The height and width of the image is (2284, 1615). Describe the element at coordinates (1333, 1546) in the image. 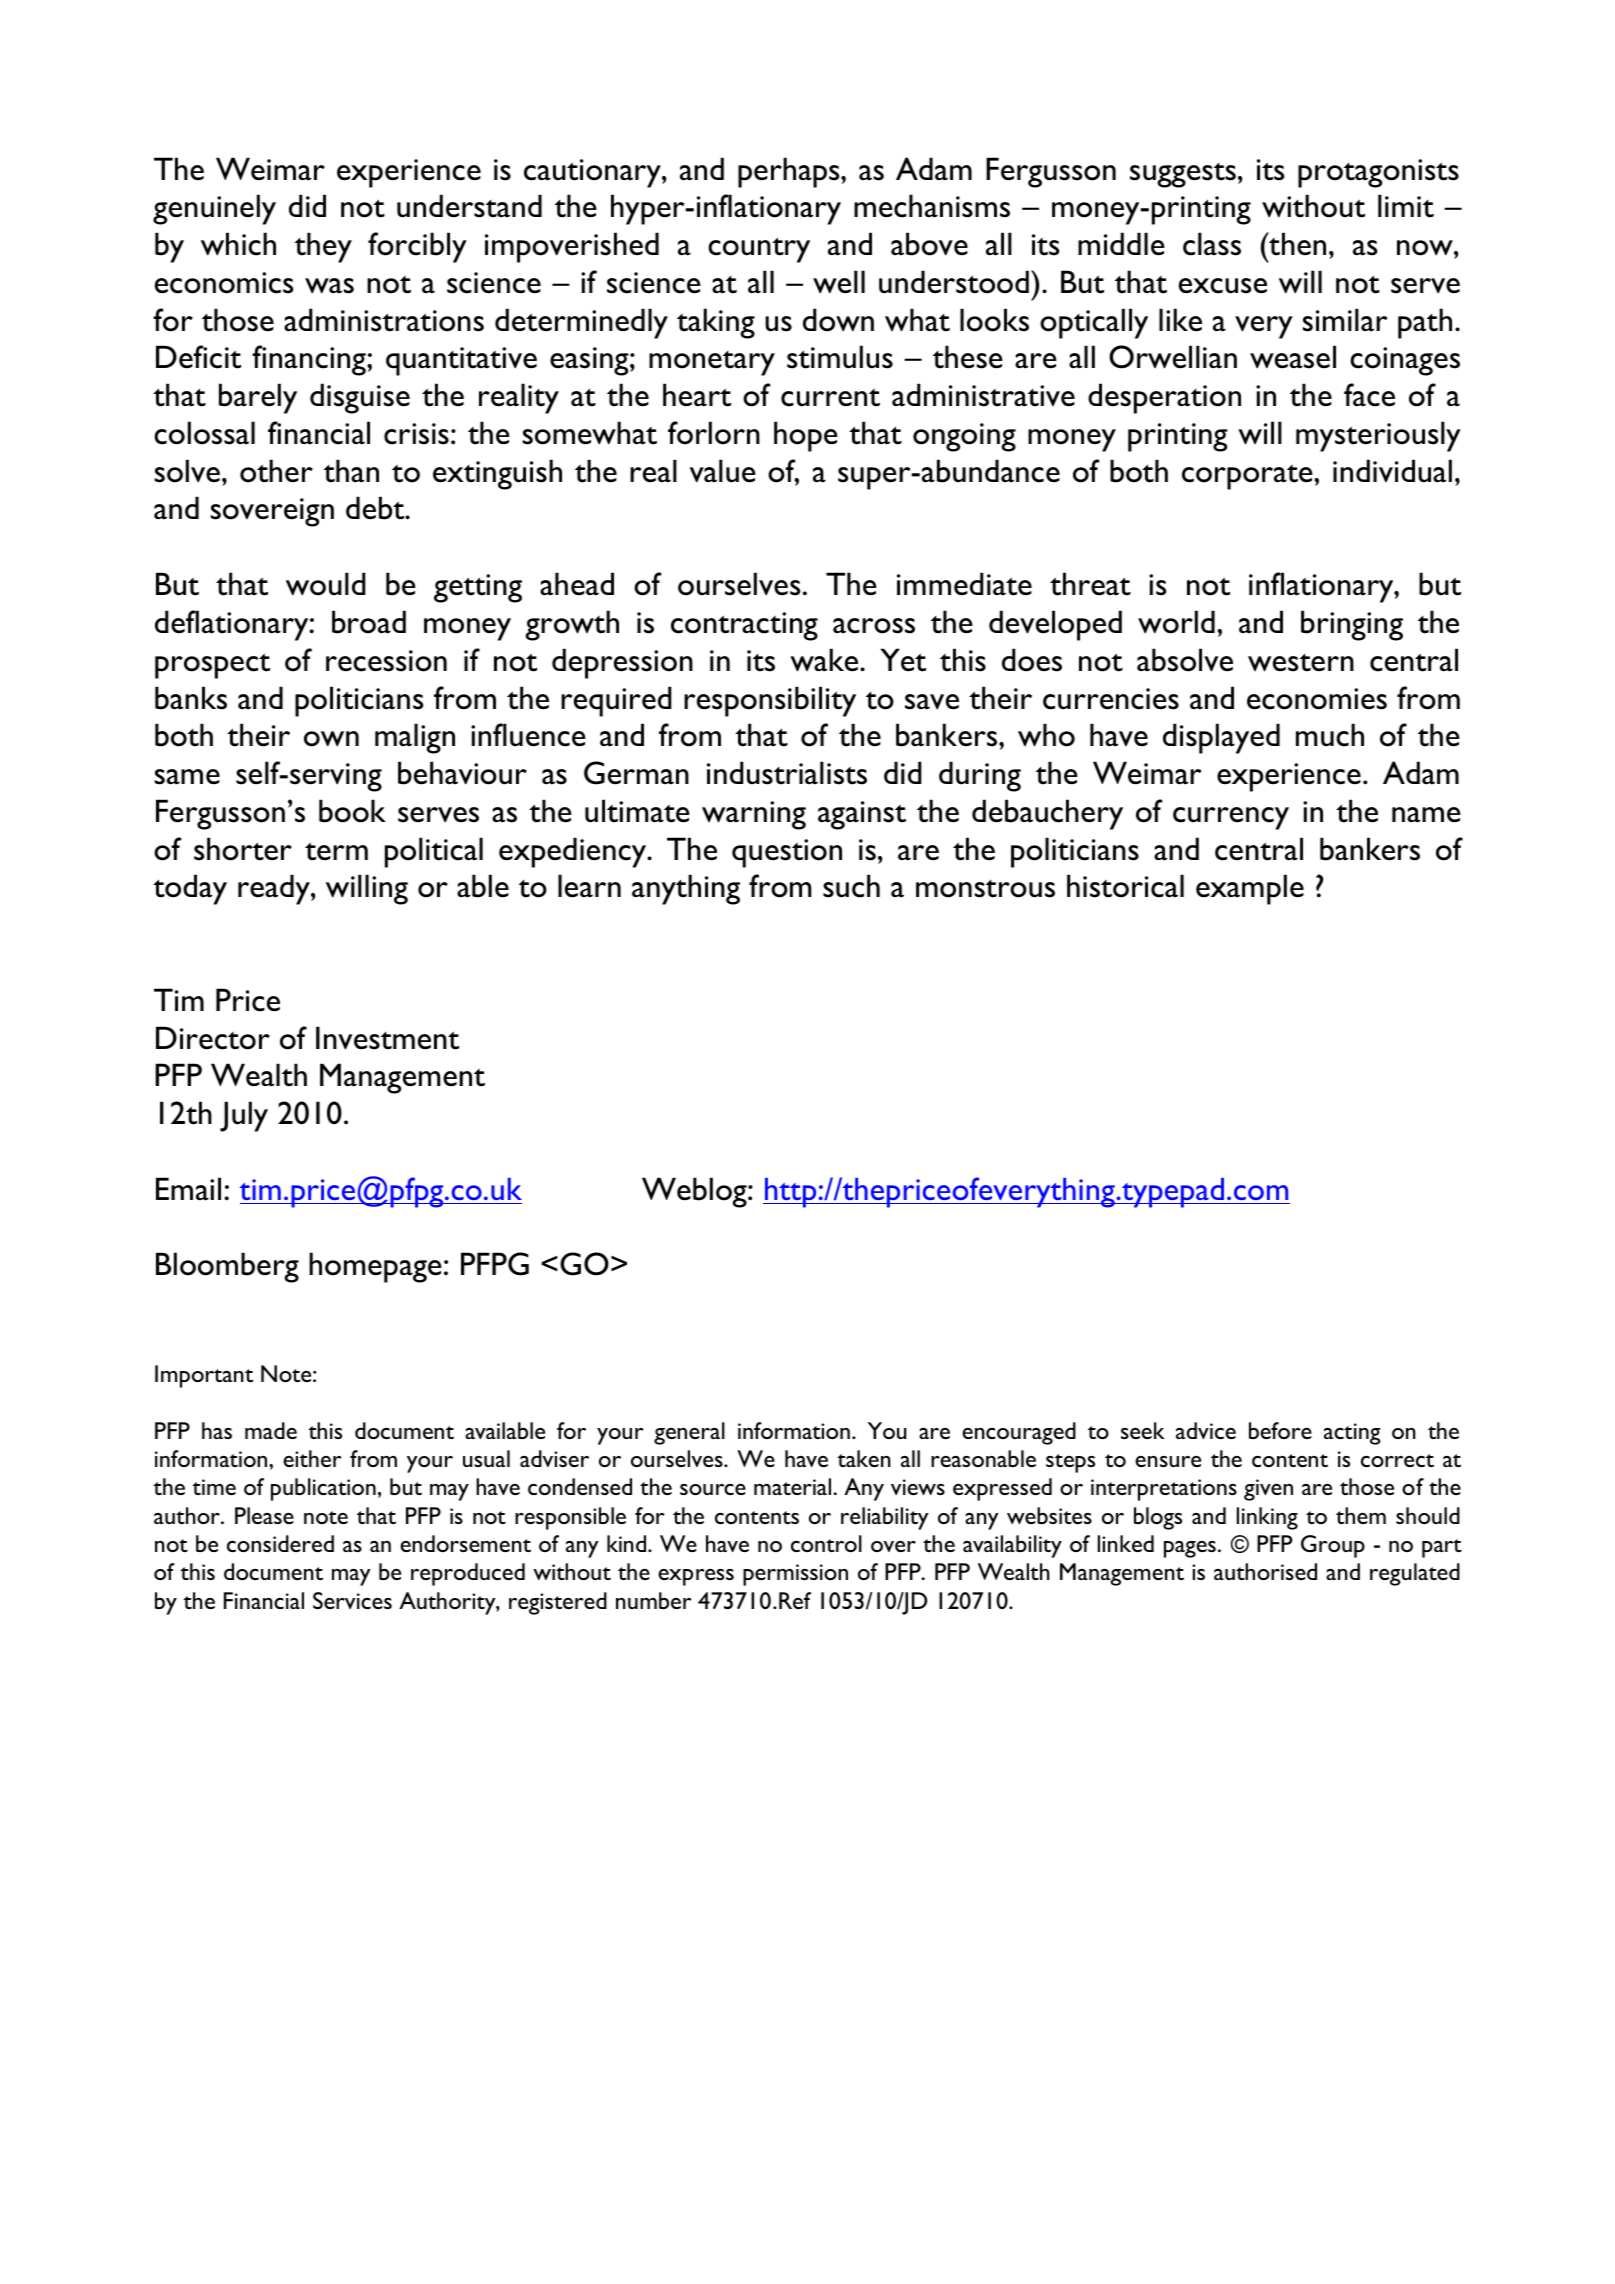

I see `Group` at that location.
